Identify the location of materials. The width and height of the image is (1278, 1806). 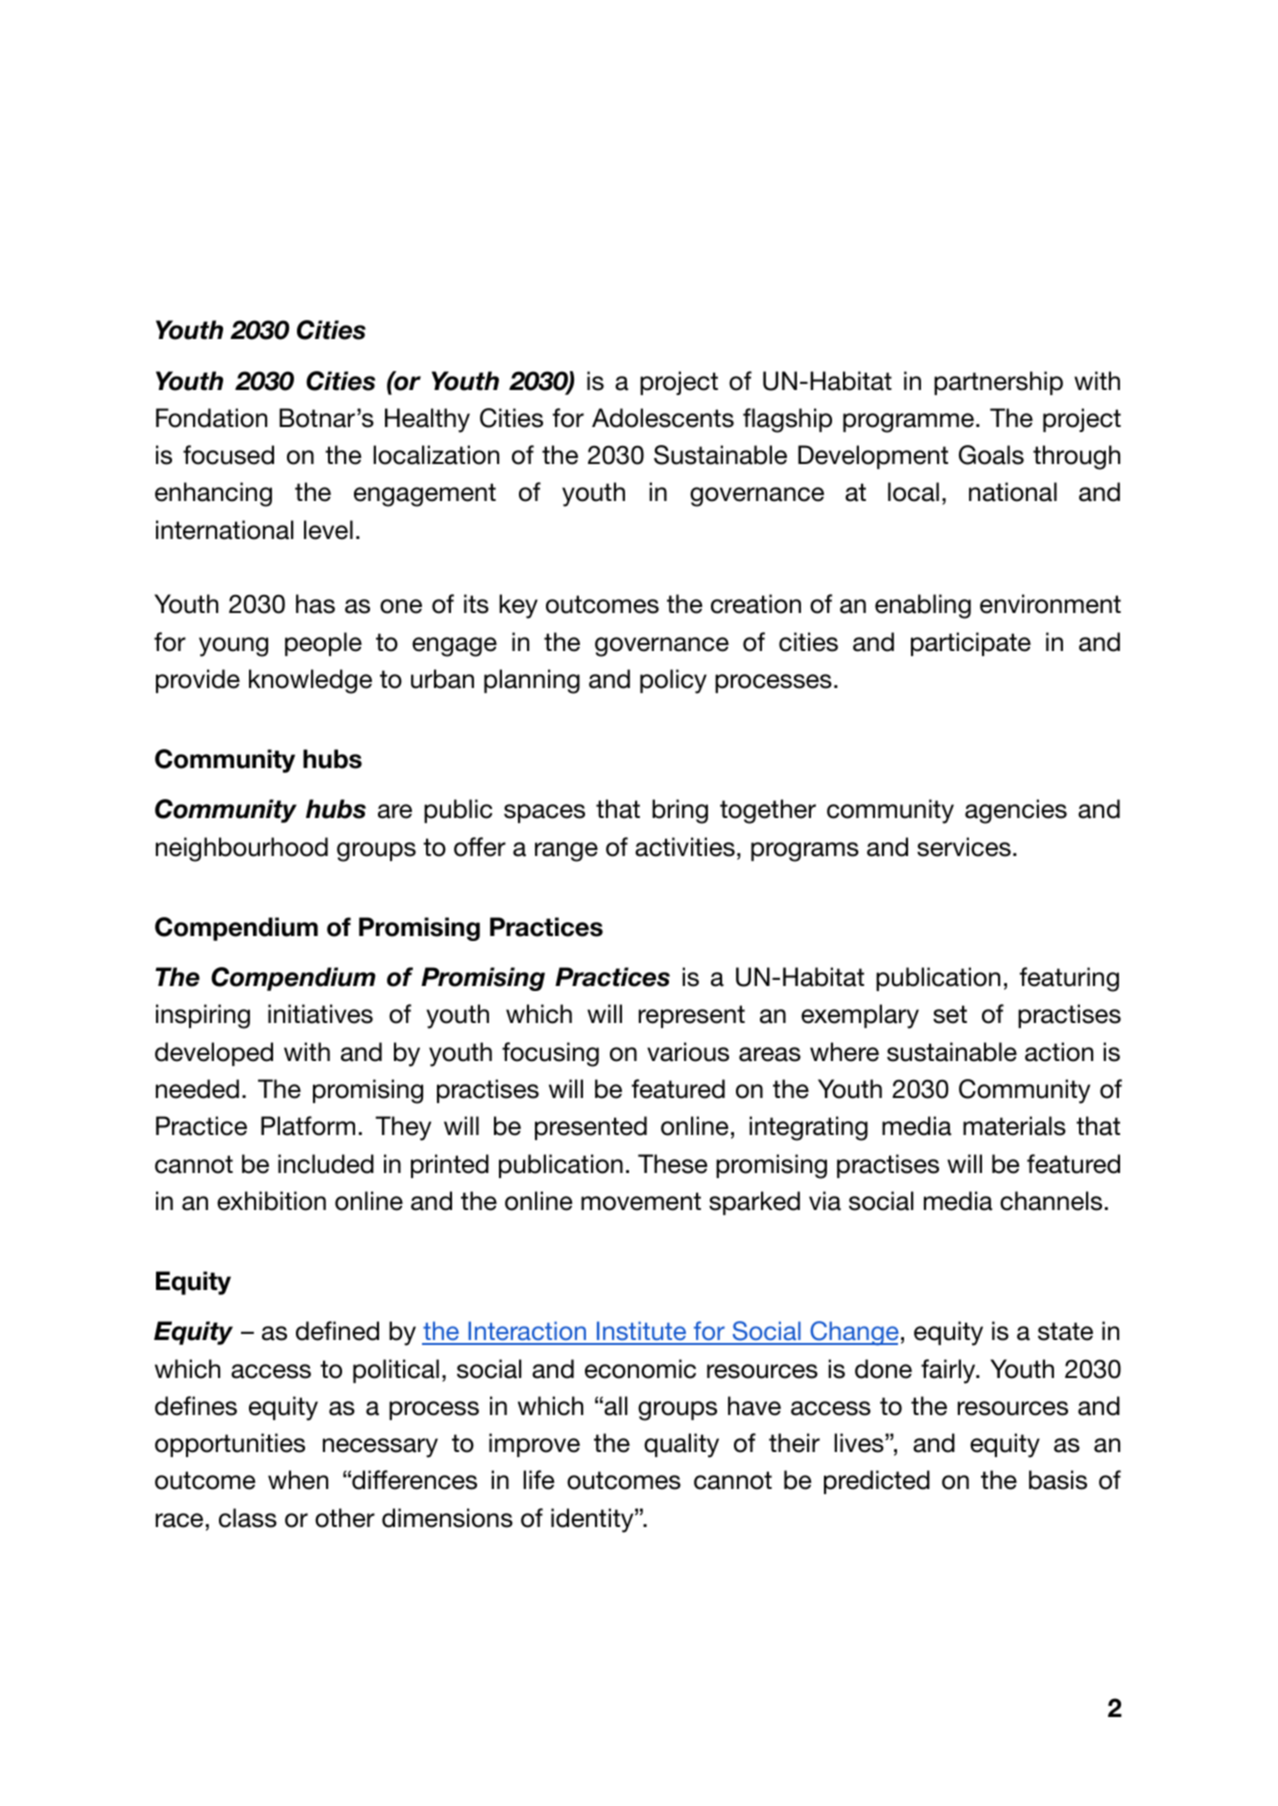
(1014, 1126).
